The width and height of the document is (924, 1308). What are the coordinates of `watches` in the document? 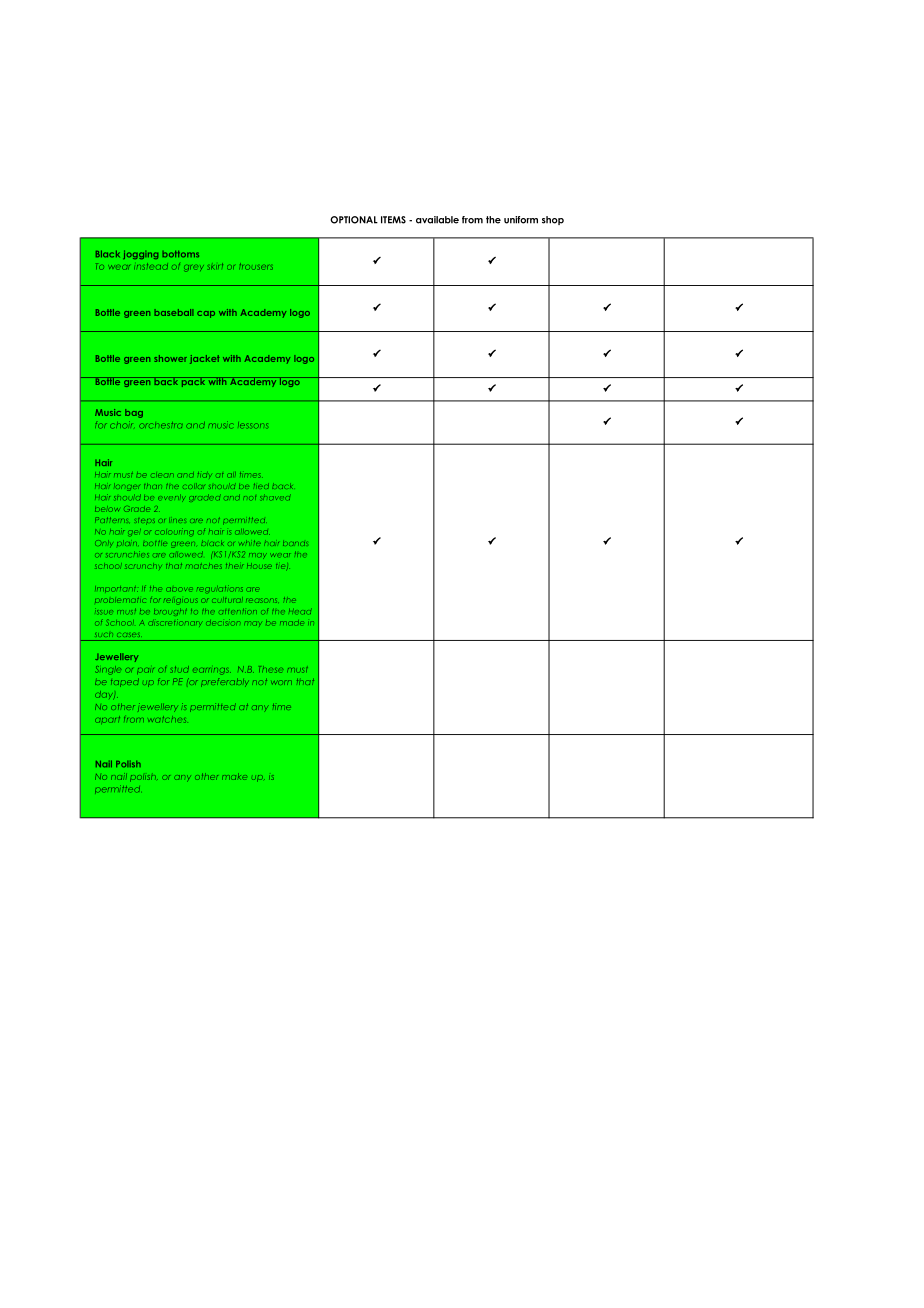 It's located at (167, 719).
